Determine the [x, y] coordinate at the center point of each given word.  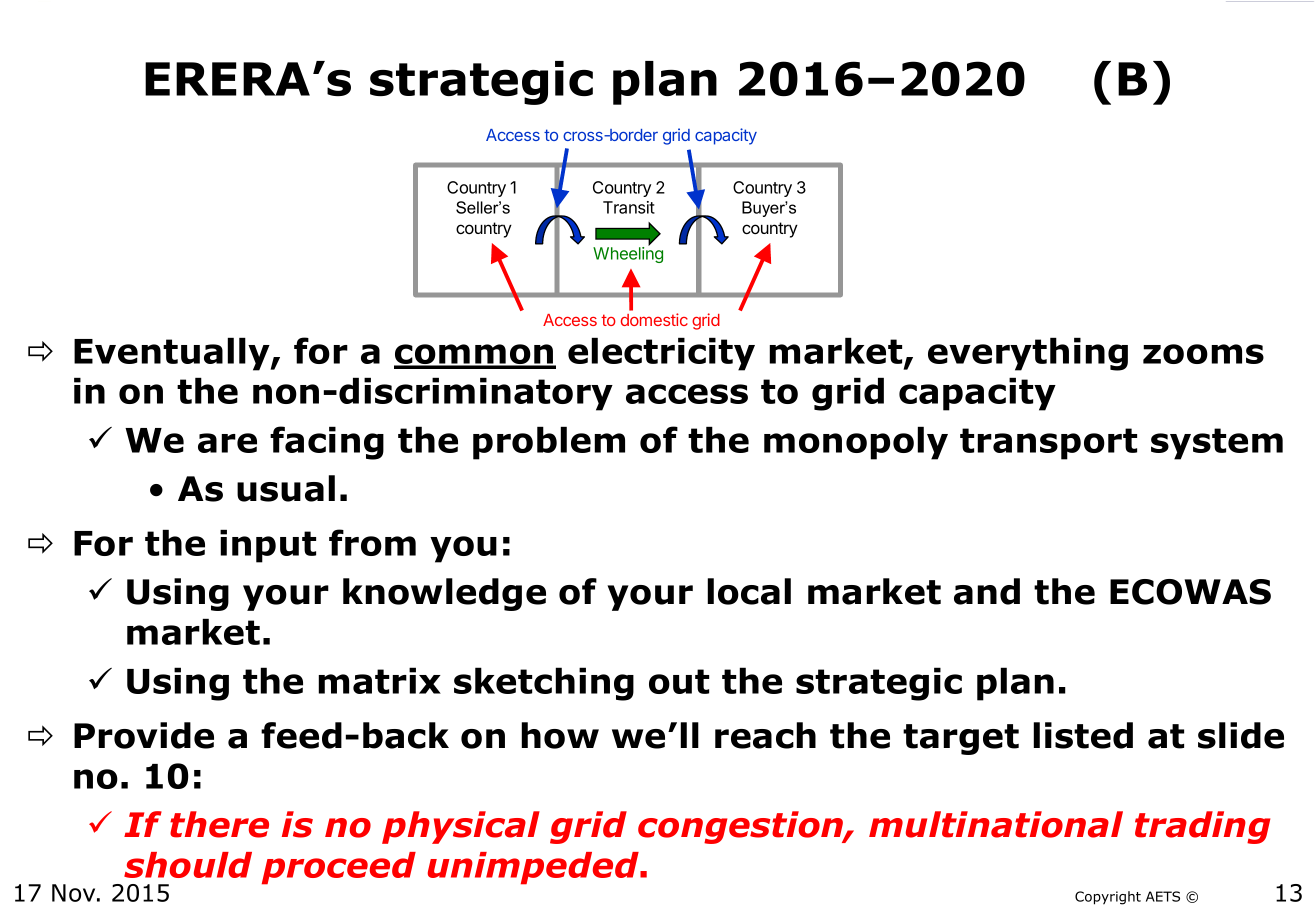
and [987, 591]
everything [1028, 354]
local [749, 591]
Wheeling [628, 254]
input [268, 546]
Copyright [1108, 898]
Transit [629, 207]
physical [461, 827]
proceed [339, 868]
